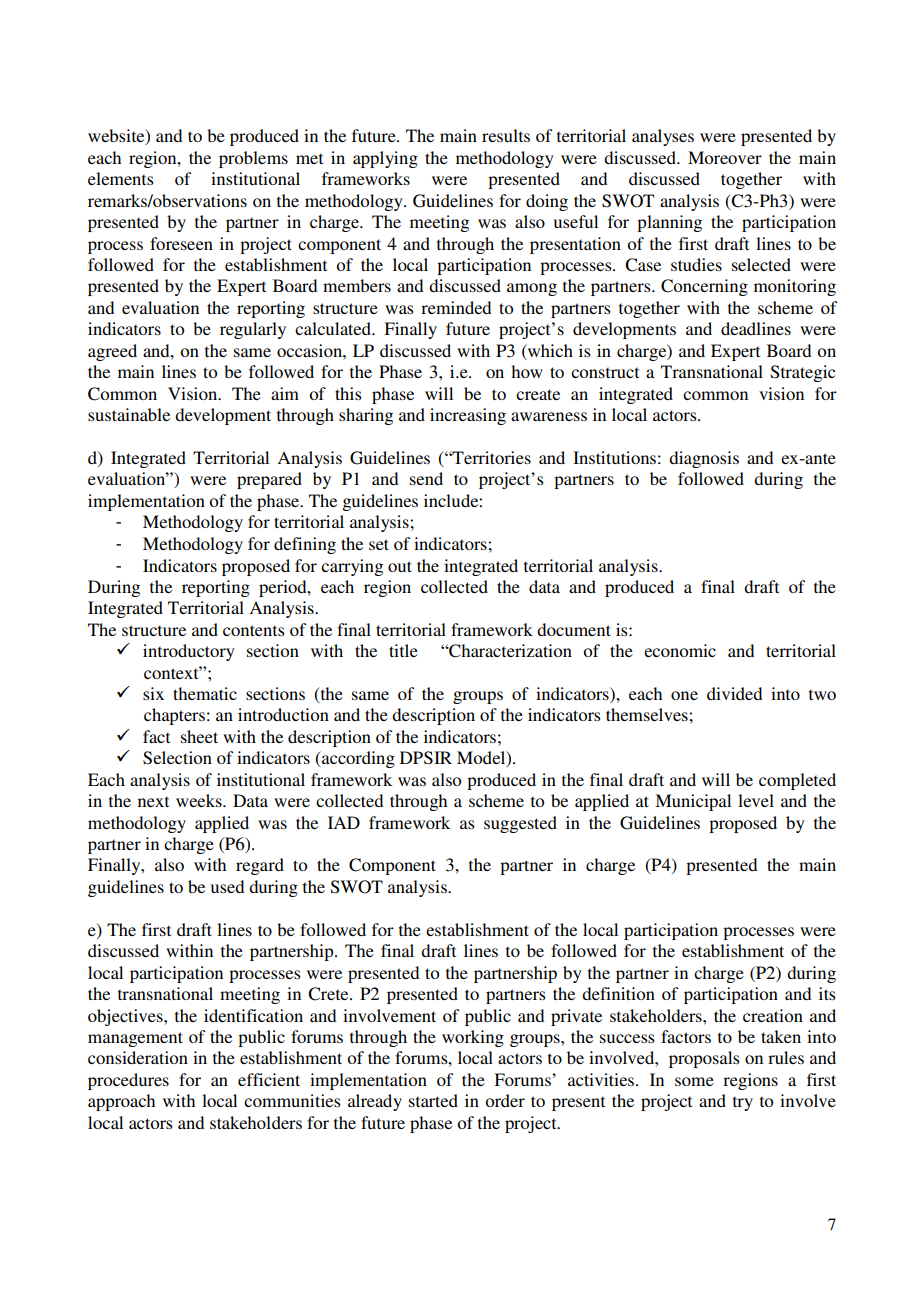 Image resolution: width=924 pixels, height=1308 pixels. I want to click on Moreover, so click(725, 157).
